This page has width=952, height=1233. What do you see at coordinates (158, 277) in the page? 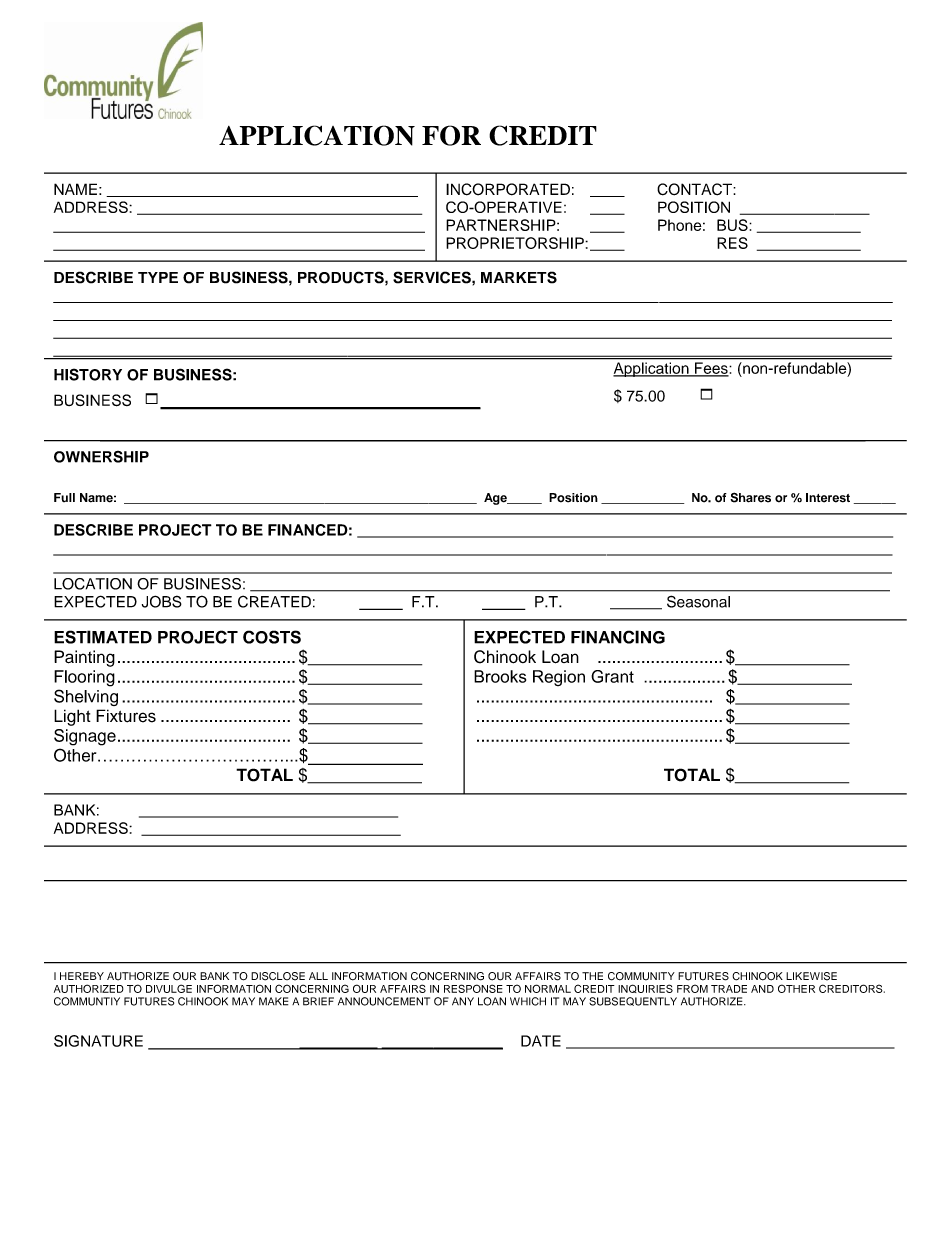
I see `TYPE` at bounding box center [158, 277].
